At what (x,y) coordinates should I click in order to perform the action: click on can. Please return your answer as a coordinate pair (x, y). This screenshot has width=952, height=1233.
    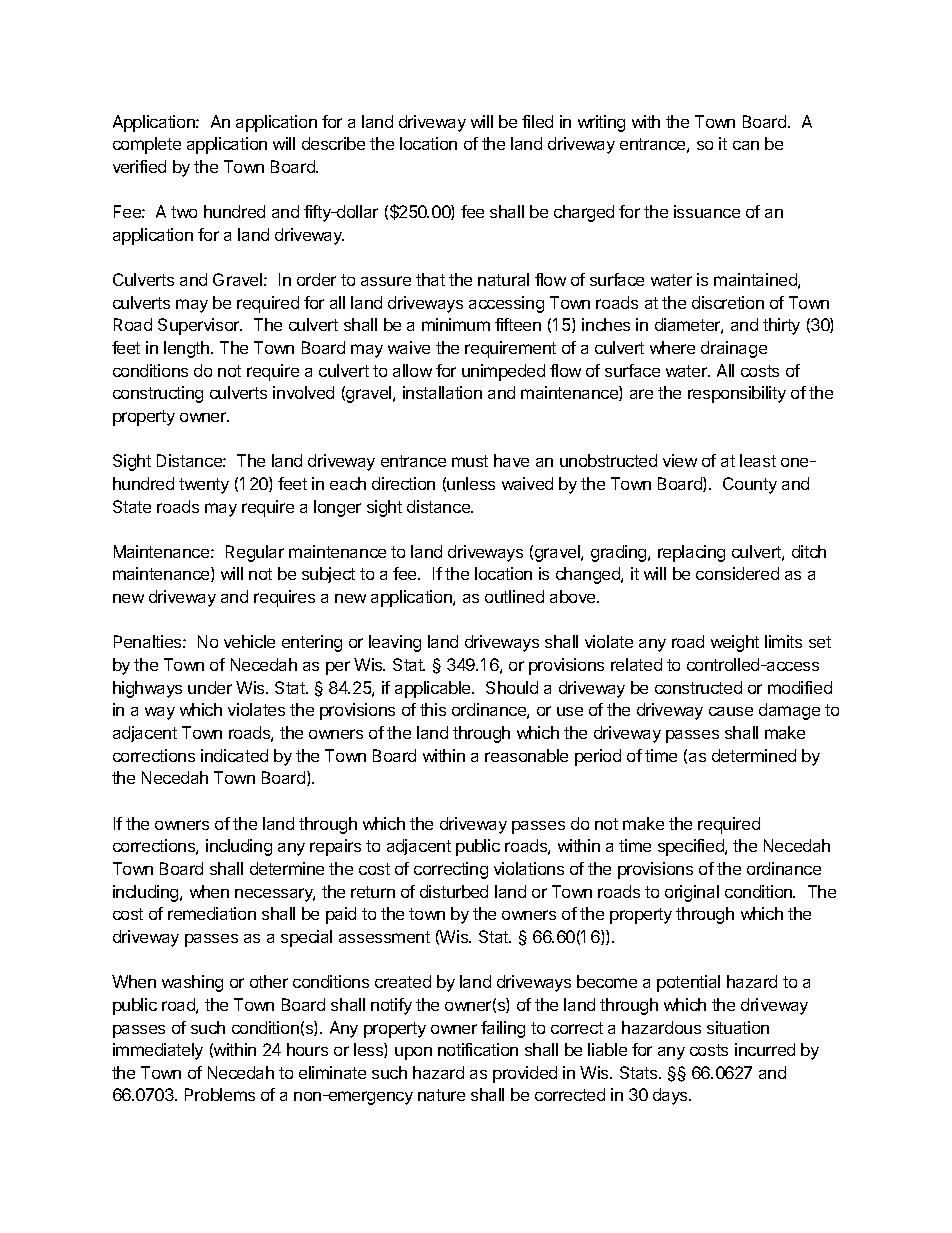
    Looking at the image, I should click on (746, 145).
